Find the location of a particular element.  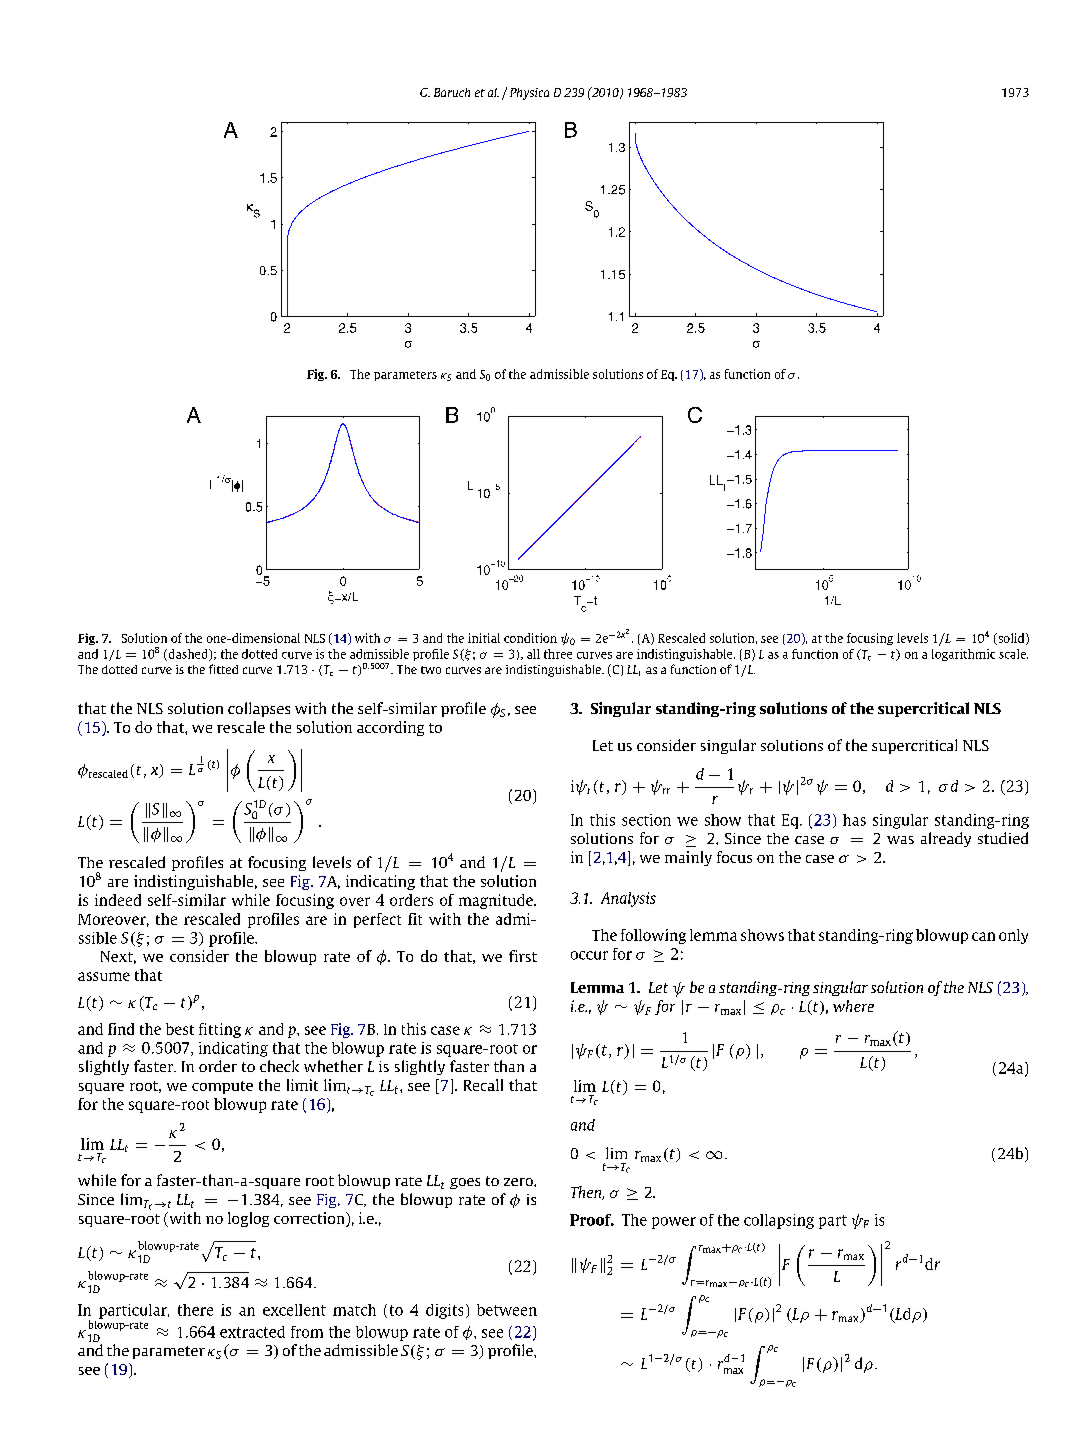

solid is located at coordinates (1011, 639).
